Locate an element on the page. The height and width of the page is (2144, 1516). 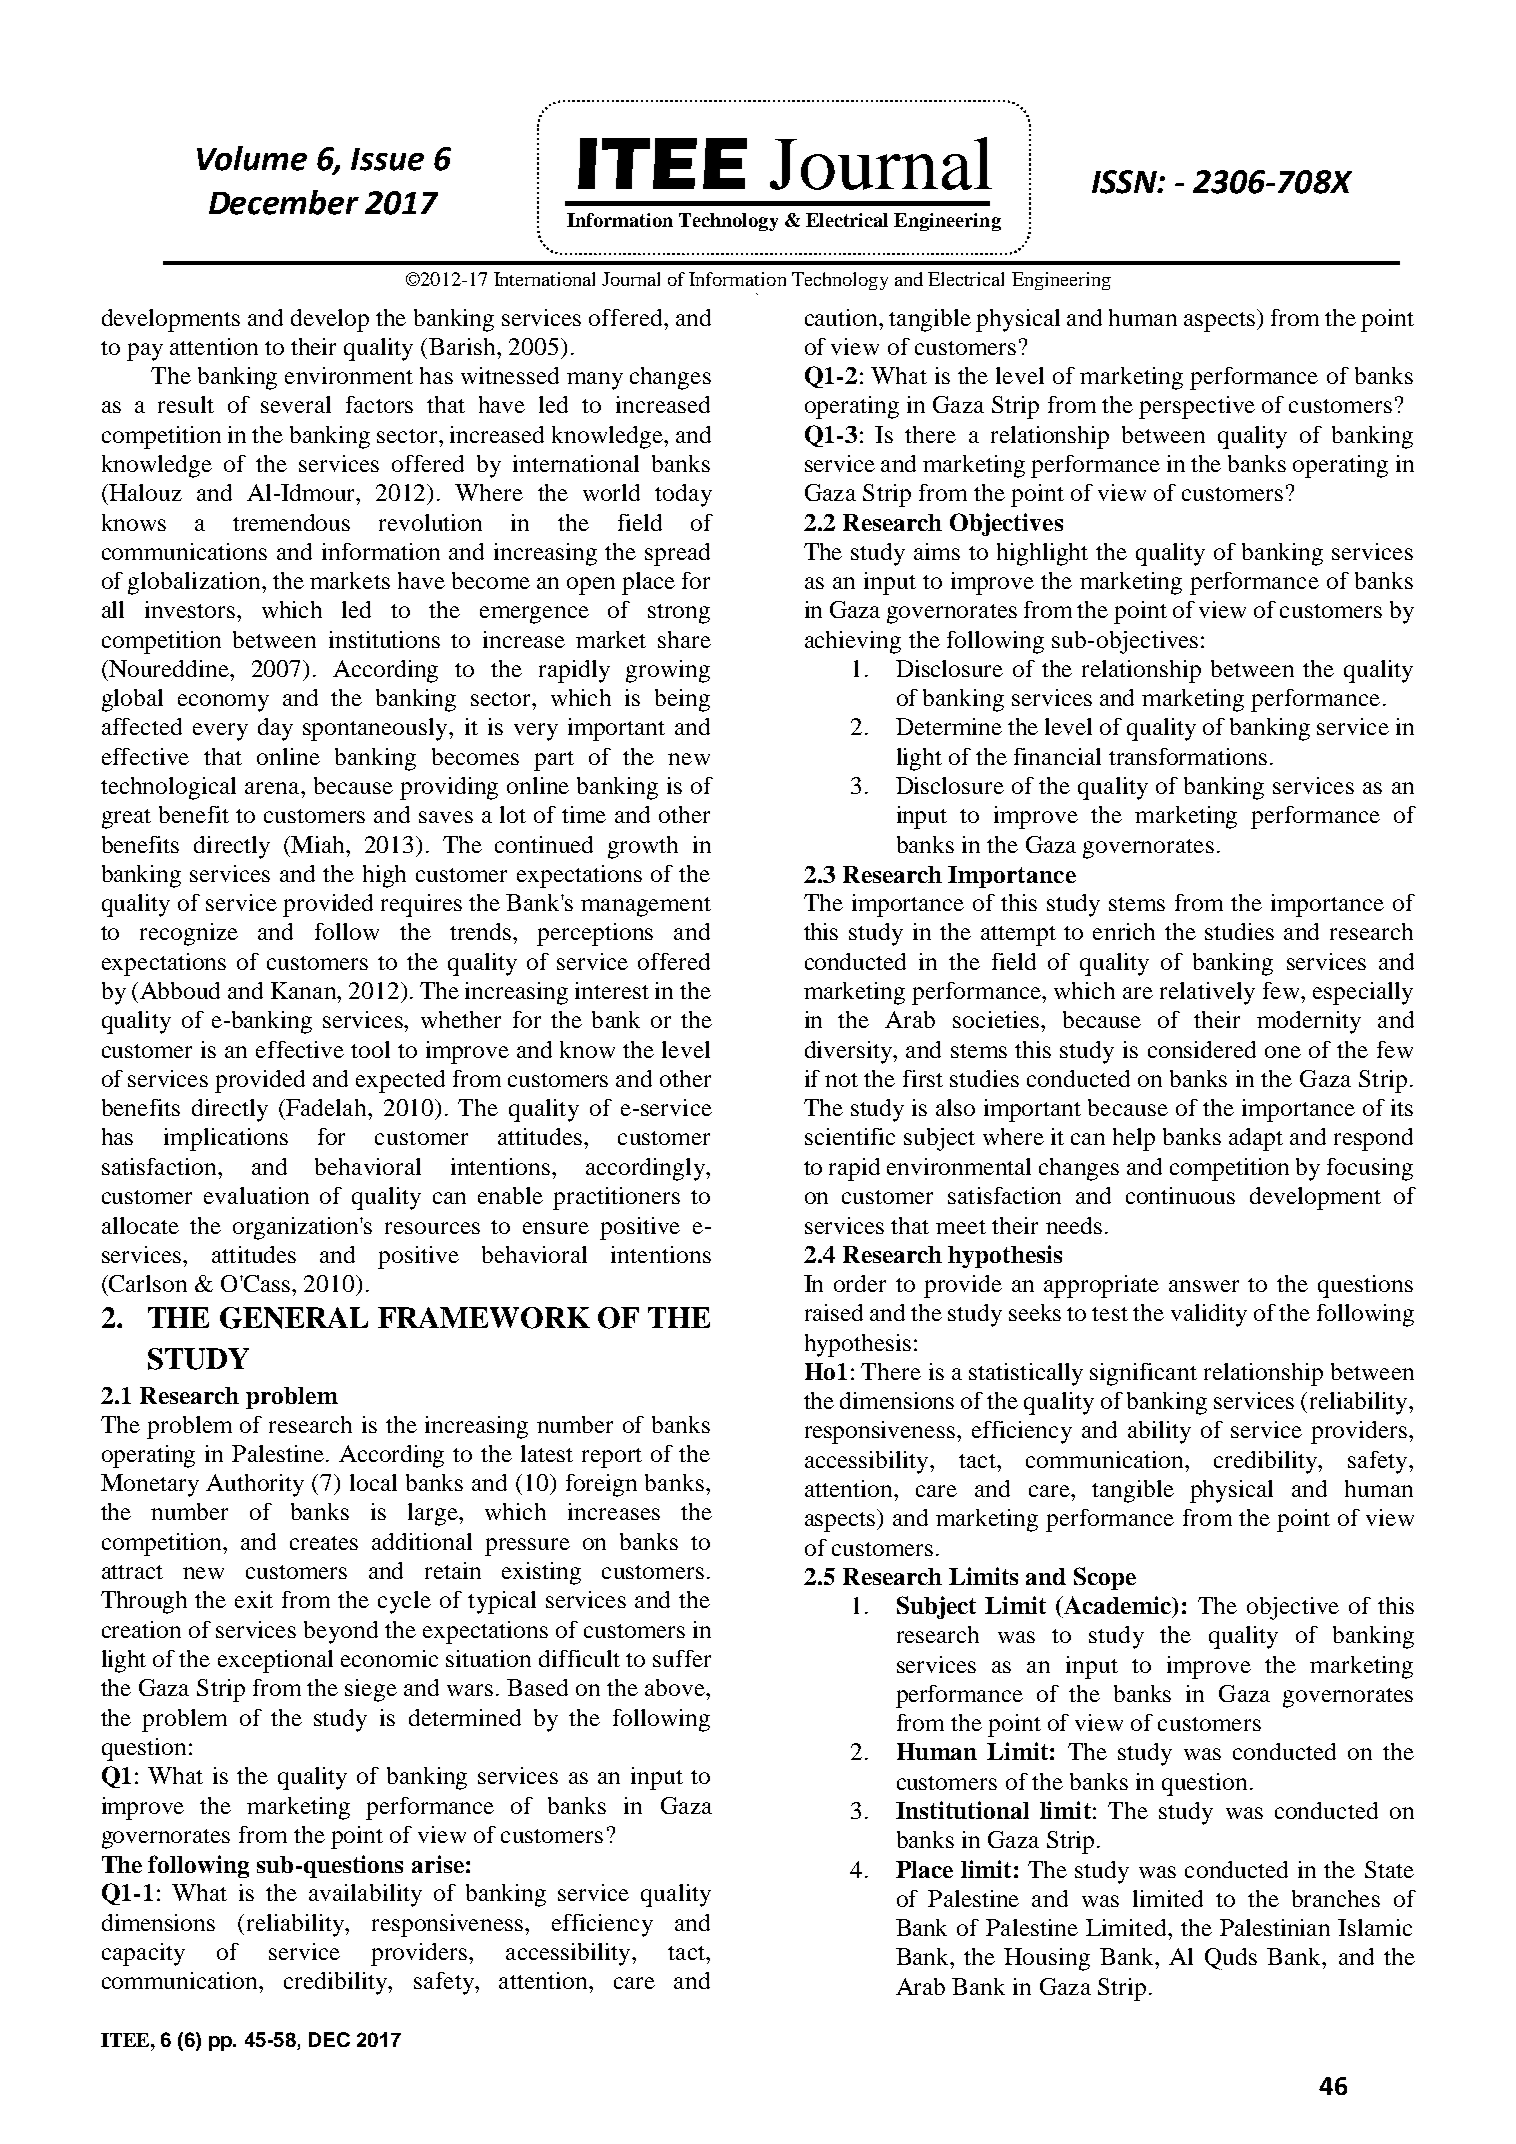
December is located at coordinates (284, 202).
